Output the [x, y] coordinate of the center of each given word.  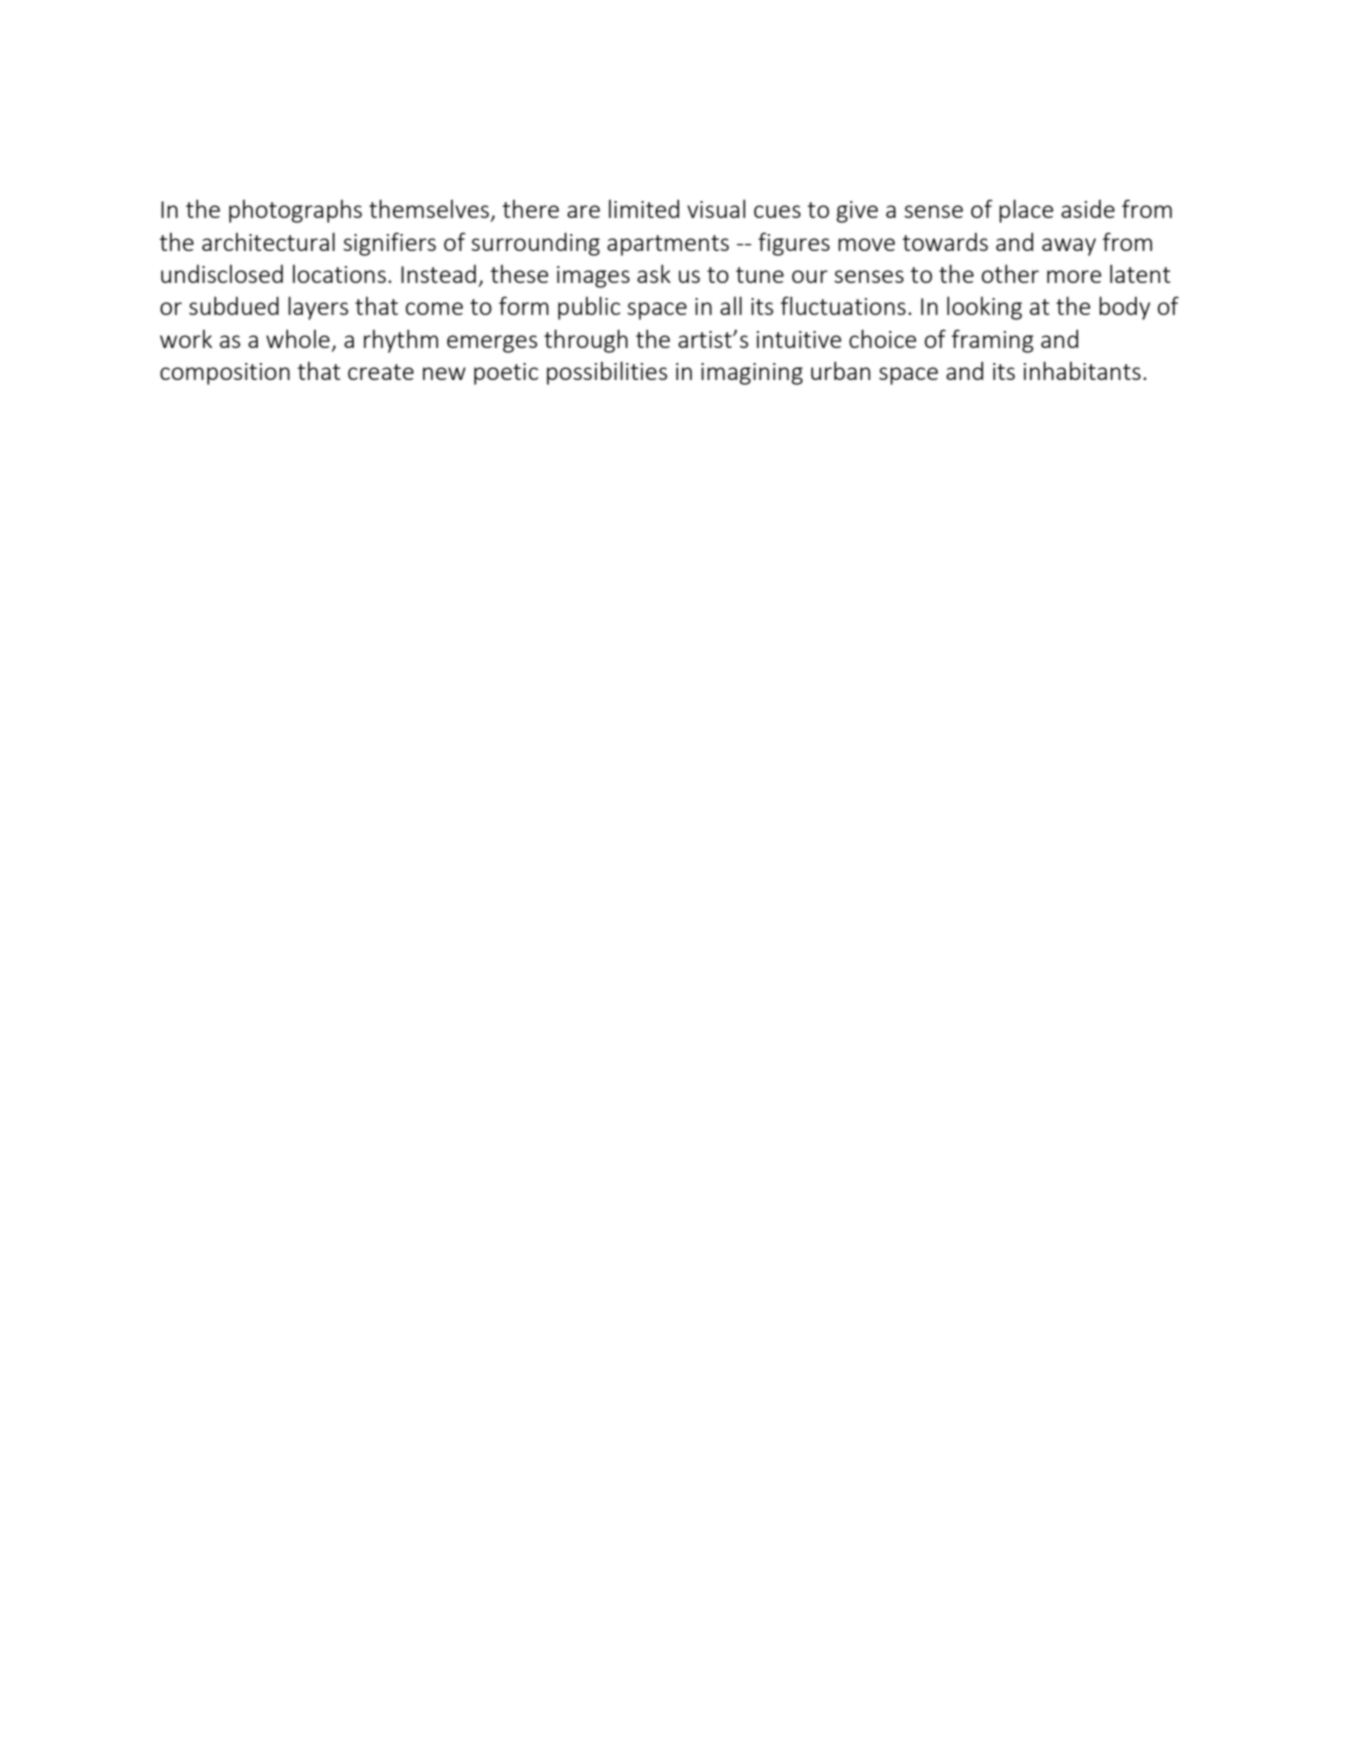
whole [298, 338]
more [1074, 276]
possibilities [607, 373]
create [381, 372]
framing [993, 341]
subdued [234, 305]
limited [644, 209]
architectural [268, 241]
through [586, 341]
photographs [295, 211]
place [1026, 211]
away [1069, 247]
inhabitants [1082, 370]
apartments [668, 245]
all [731, 305]
